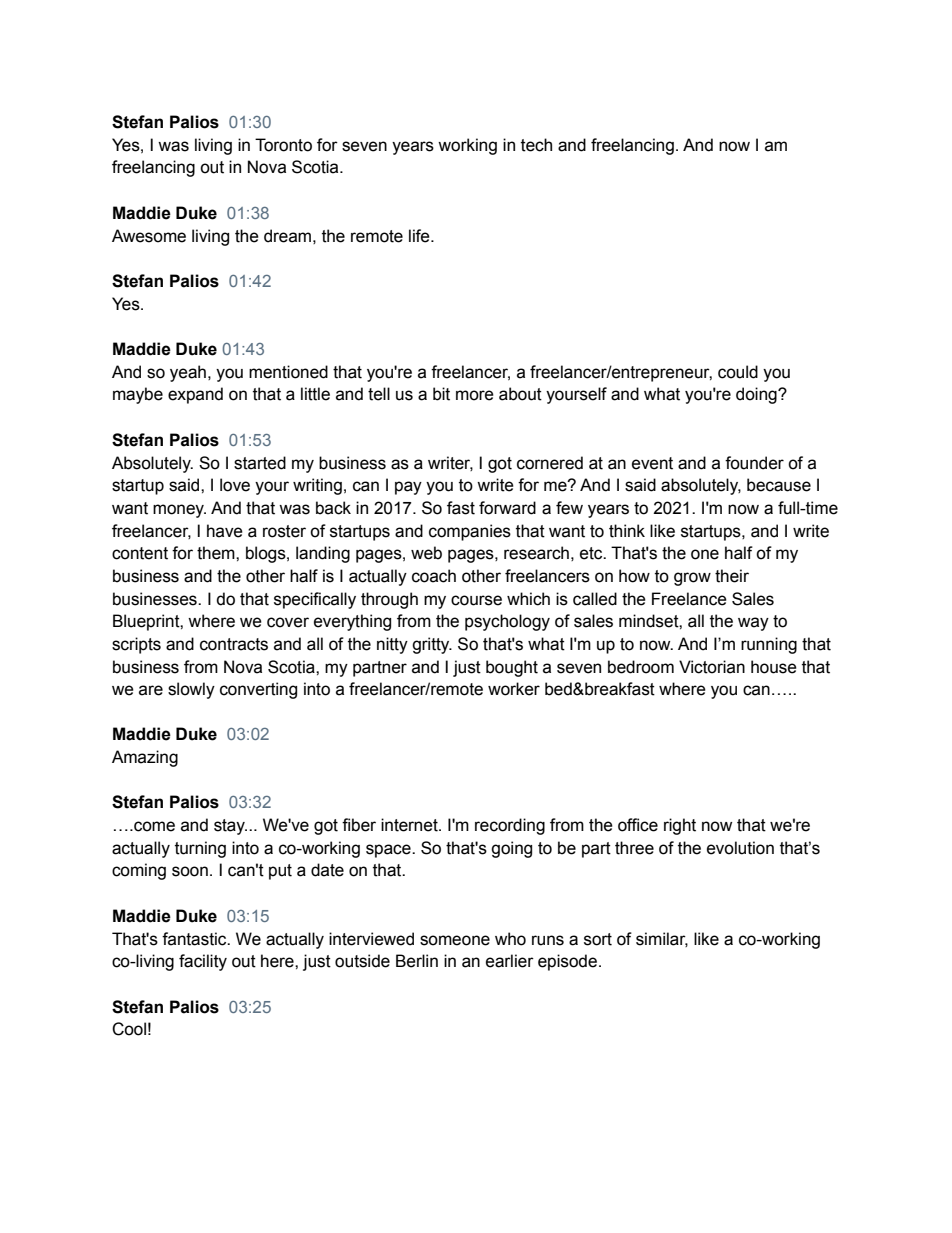  Describe the element at coordinates (536, 145) in the screenshot. I see `tech` at that location.
